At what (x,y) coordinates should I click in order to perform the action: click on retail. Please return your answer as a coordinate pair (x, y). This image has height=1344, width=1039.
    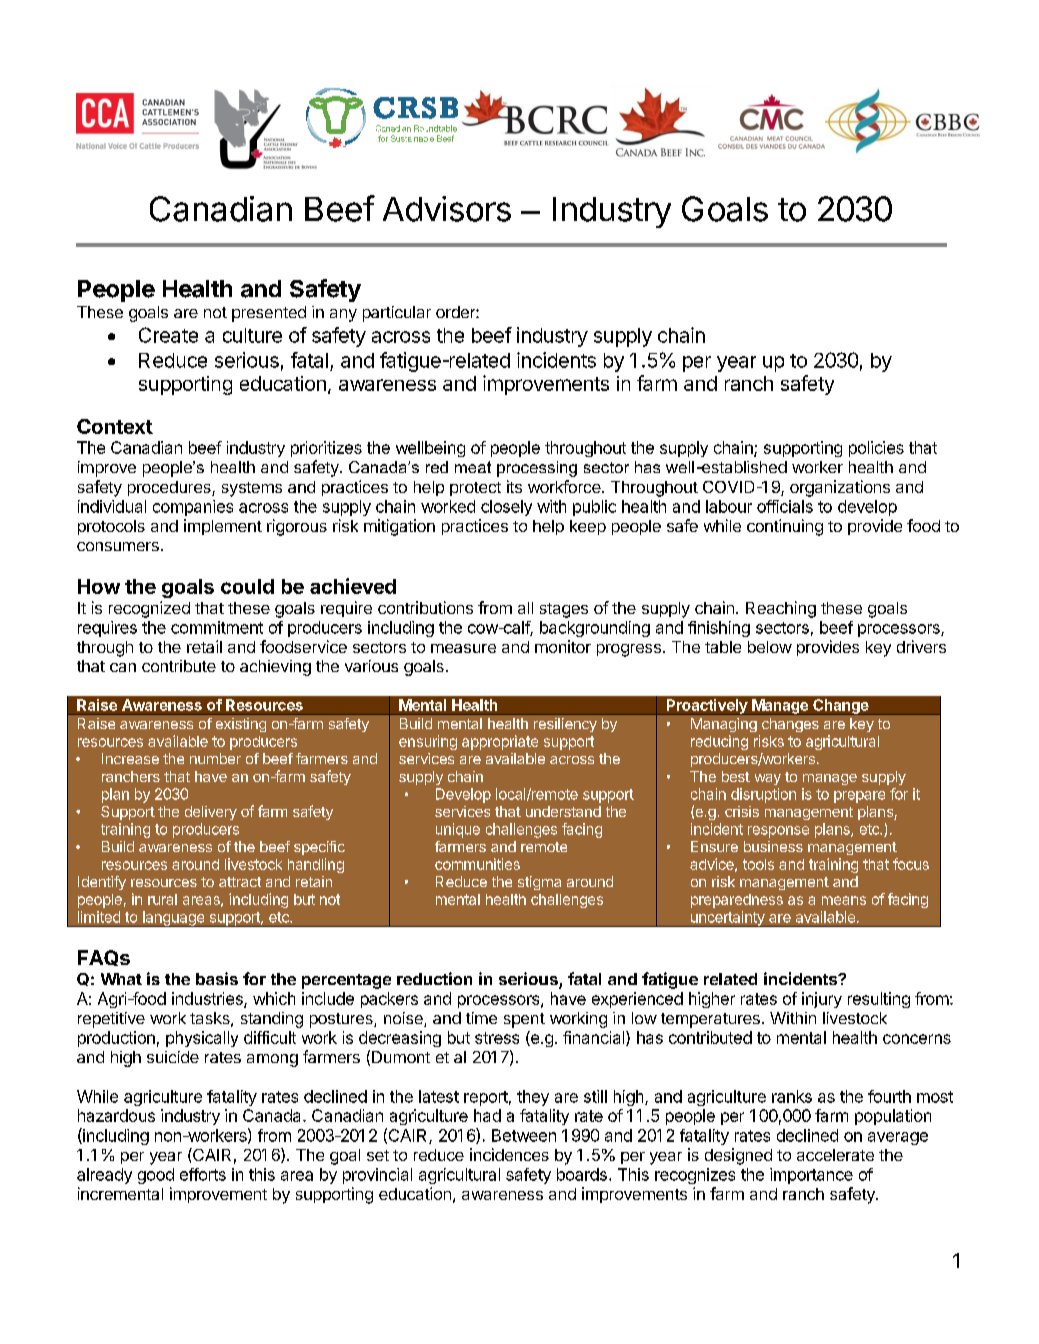
    Looking at the image, I should click on (204, 646).
